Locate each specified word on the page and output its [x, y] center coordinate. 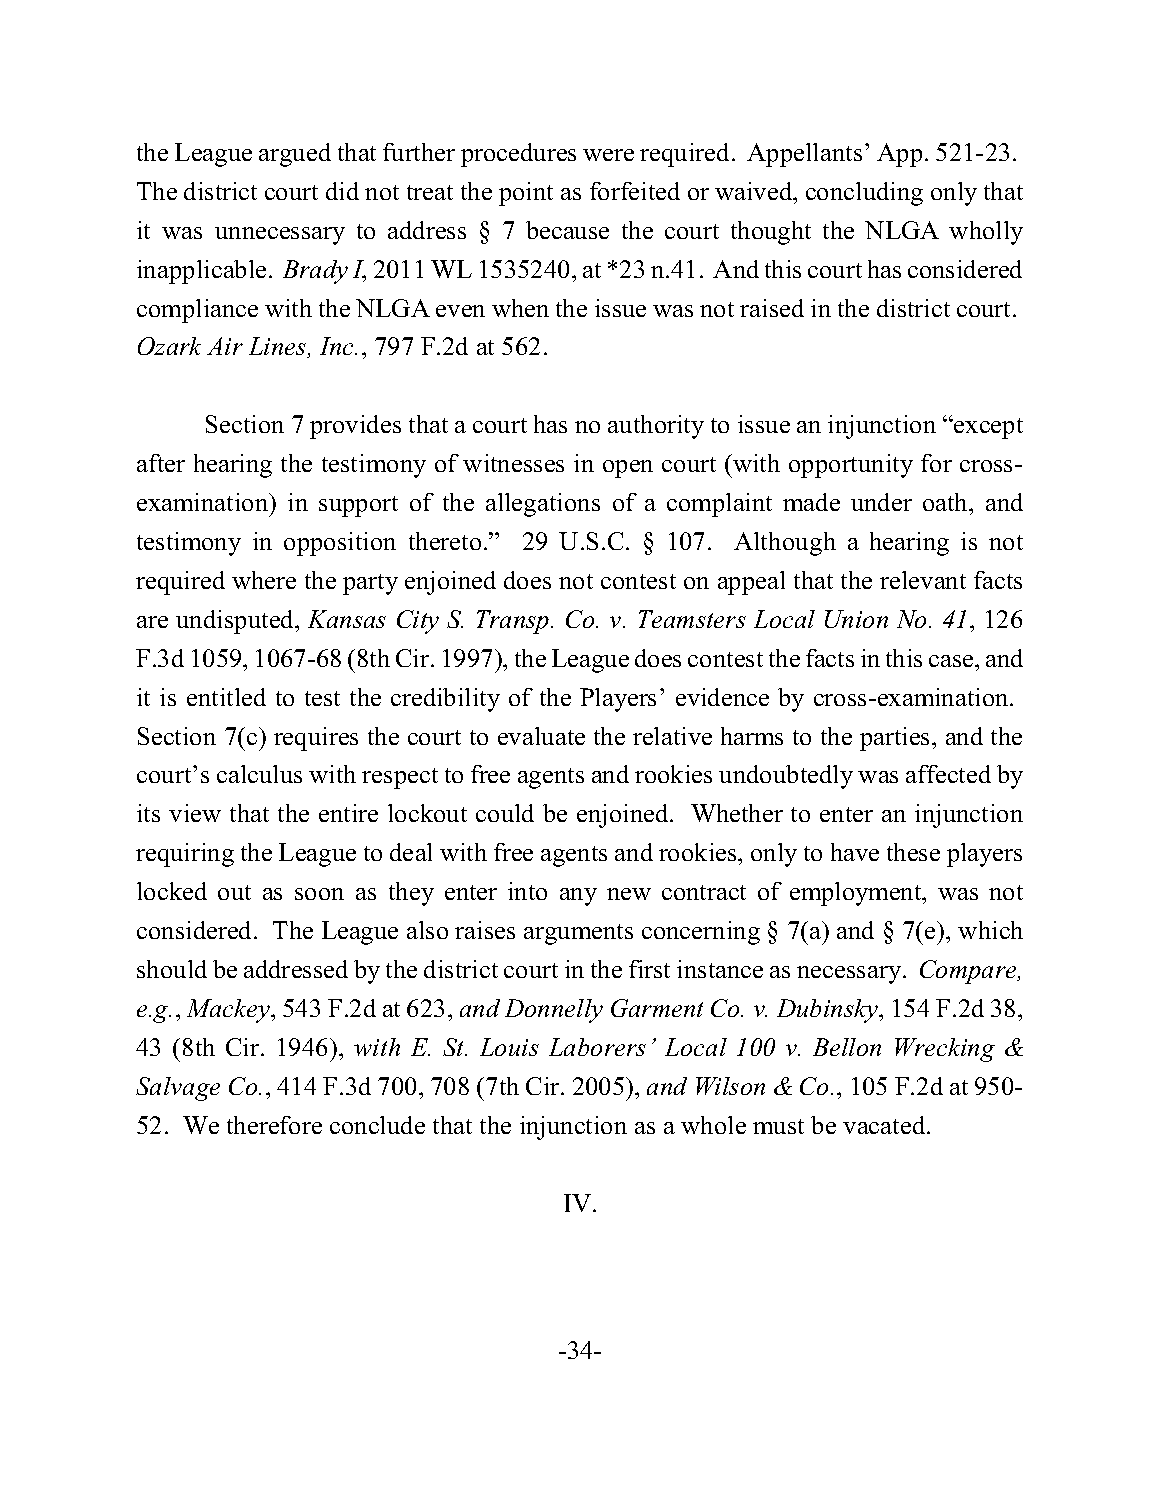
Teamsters [692, 619]
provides [355, 427]
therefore [274, 1125]
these [913, 852]
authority [656, 427]
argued [295, 155]
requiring [185, 855]
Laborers [597, 1047]
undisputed [236, 622]
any [578, 897]
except [987, 428]
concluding [864, 194]
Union [856, 619]
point [526, 194]
